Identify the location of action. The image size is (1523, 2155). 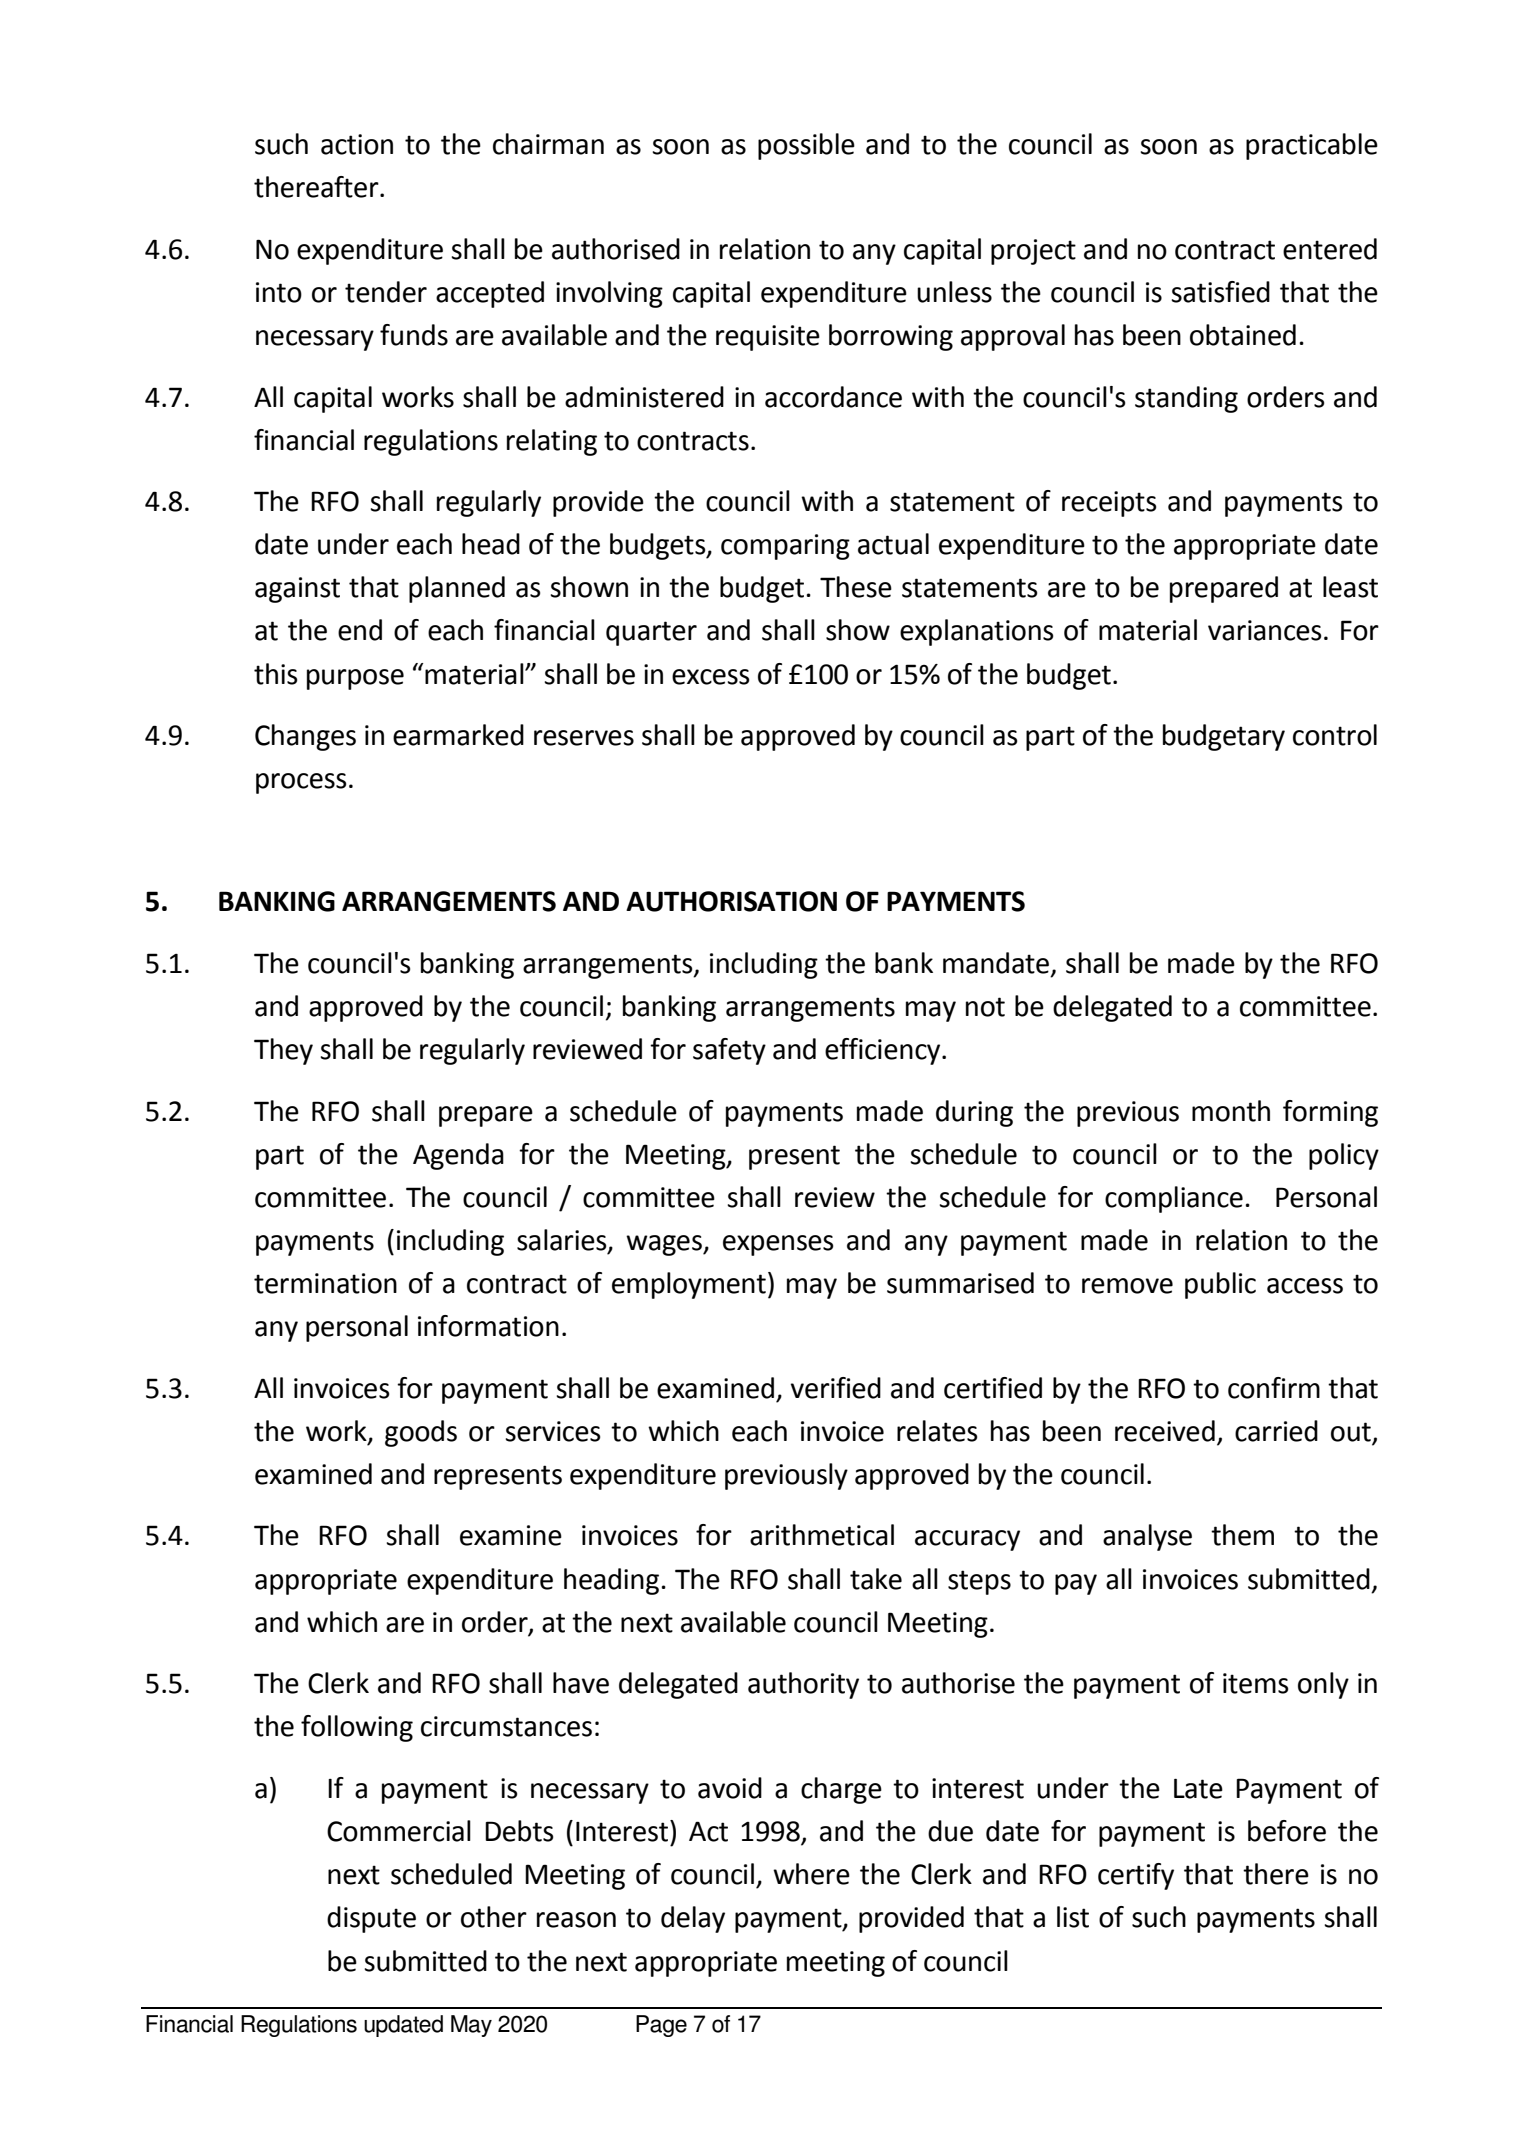
(357, 144).
